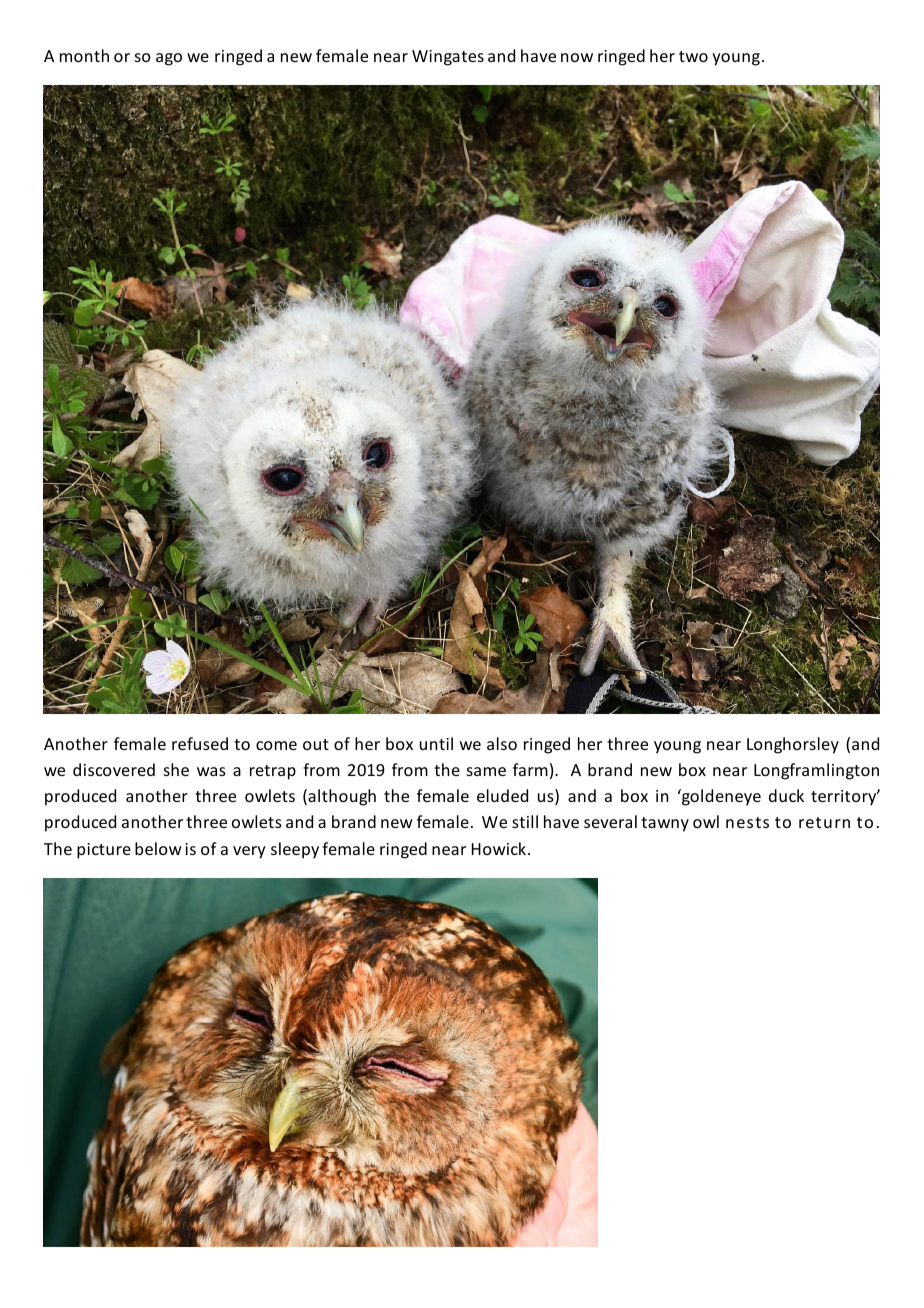  What do you see at coordinates (577, 57) in the screenshot?
I see `now` at bounding box center [577, 57].
